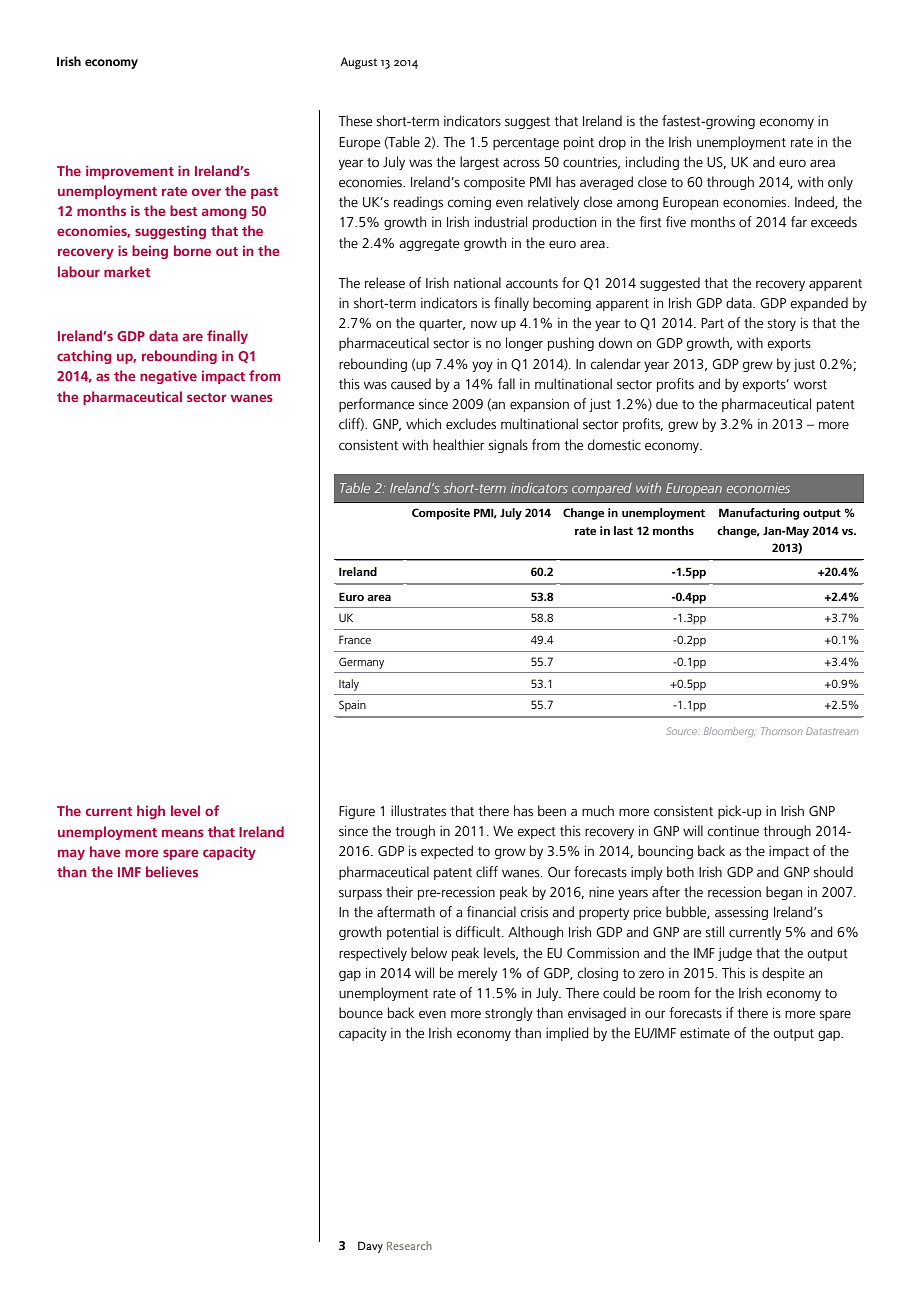 Image resolution: width=924 pixels, height=1308 pixels. I want to click on Bloomberg, so click(729, 732).
